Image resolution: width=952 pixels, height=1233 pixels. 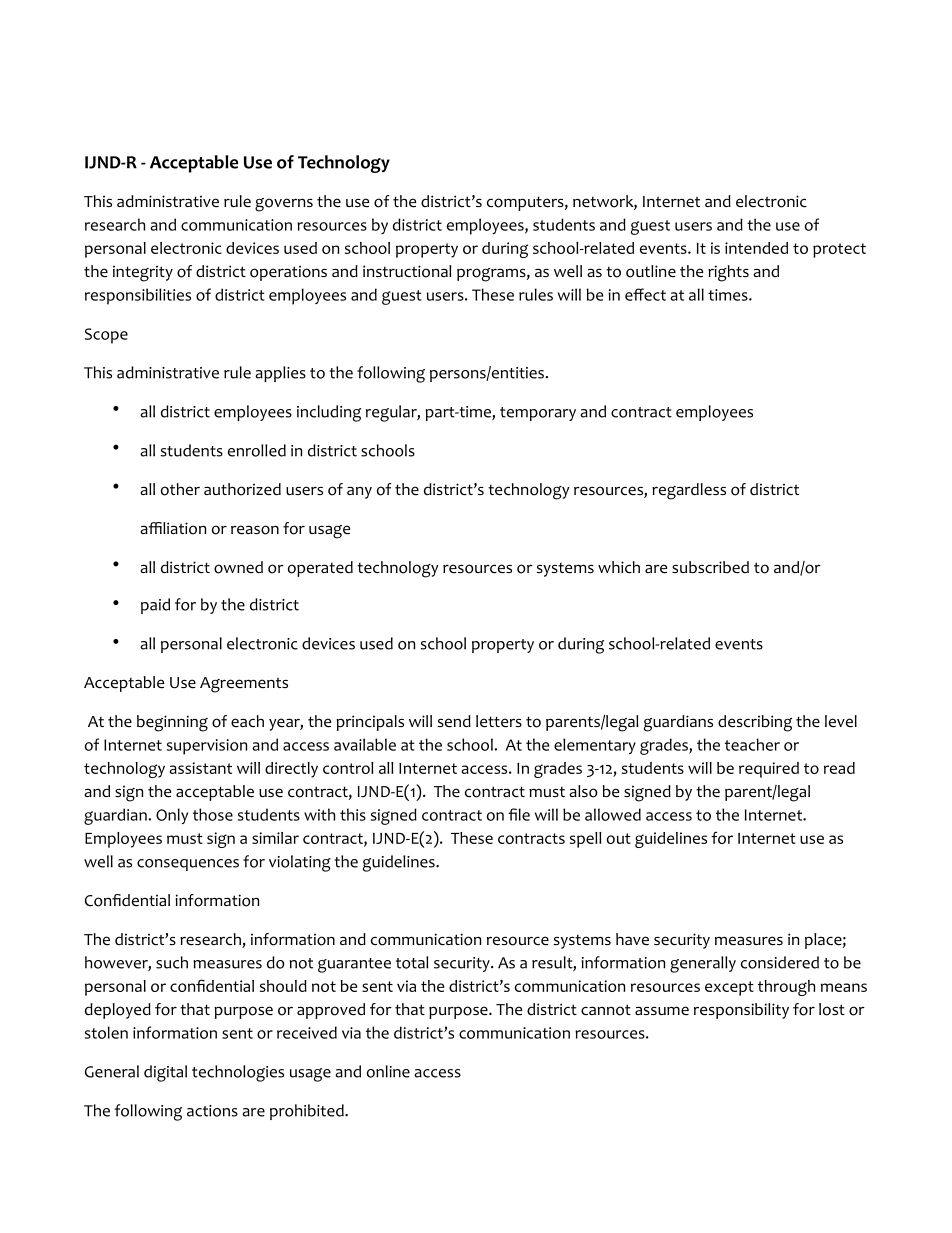 I want to click on any, so click(x=359, y=492).
